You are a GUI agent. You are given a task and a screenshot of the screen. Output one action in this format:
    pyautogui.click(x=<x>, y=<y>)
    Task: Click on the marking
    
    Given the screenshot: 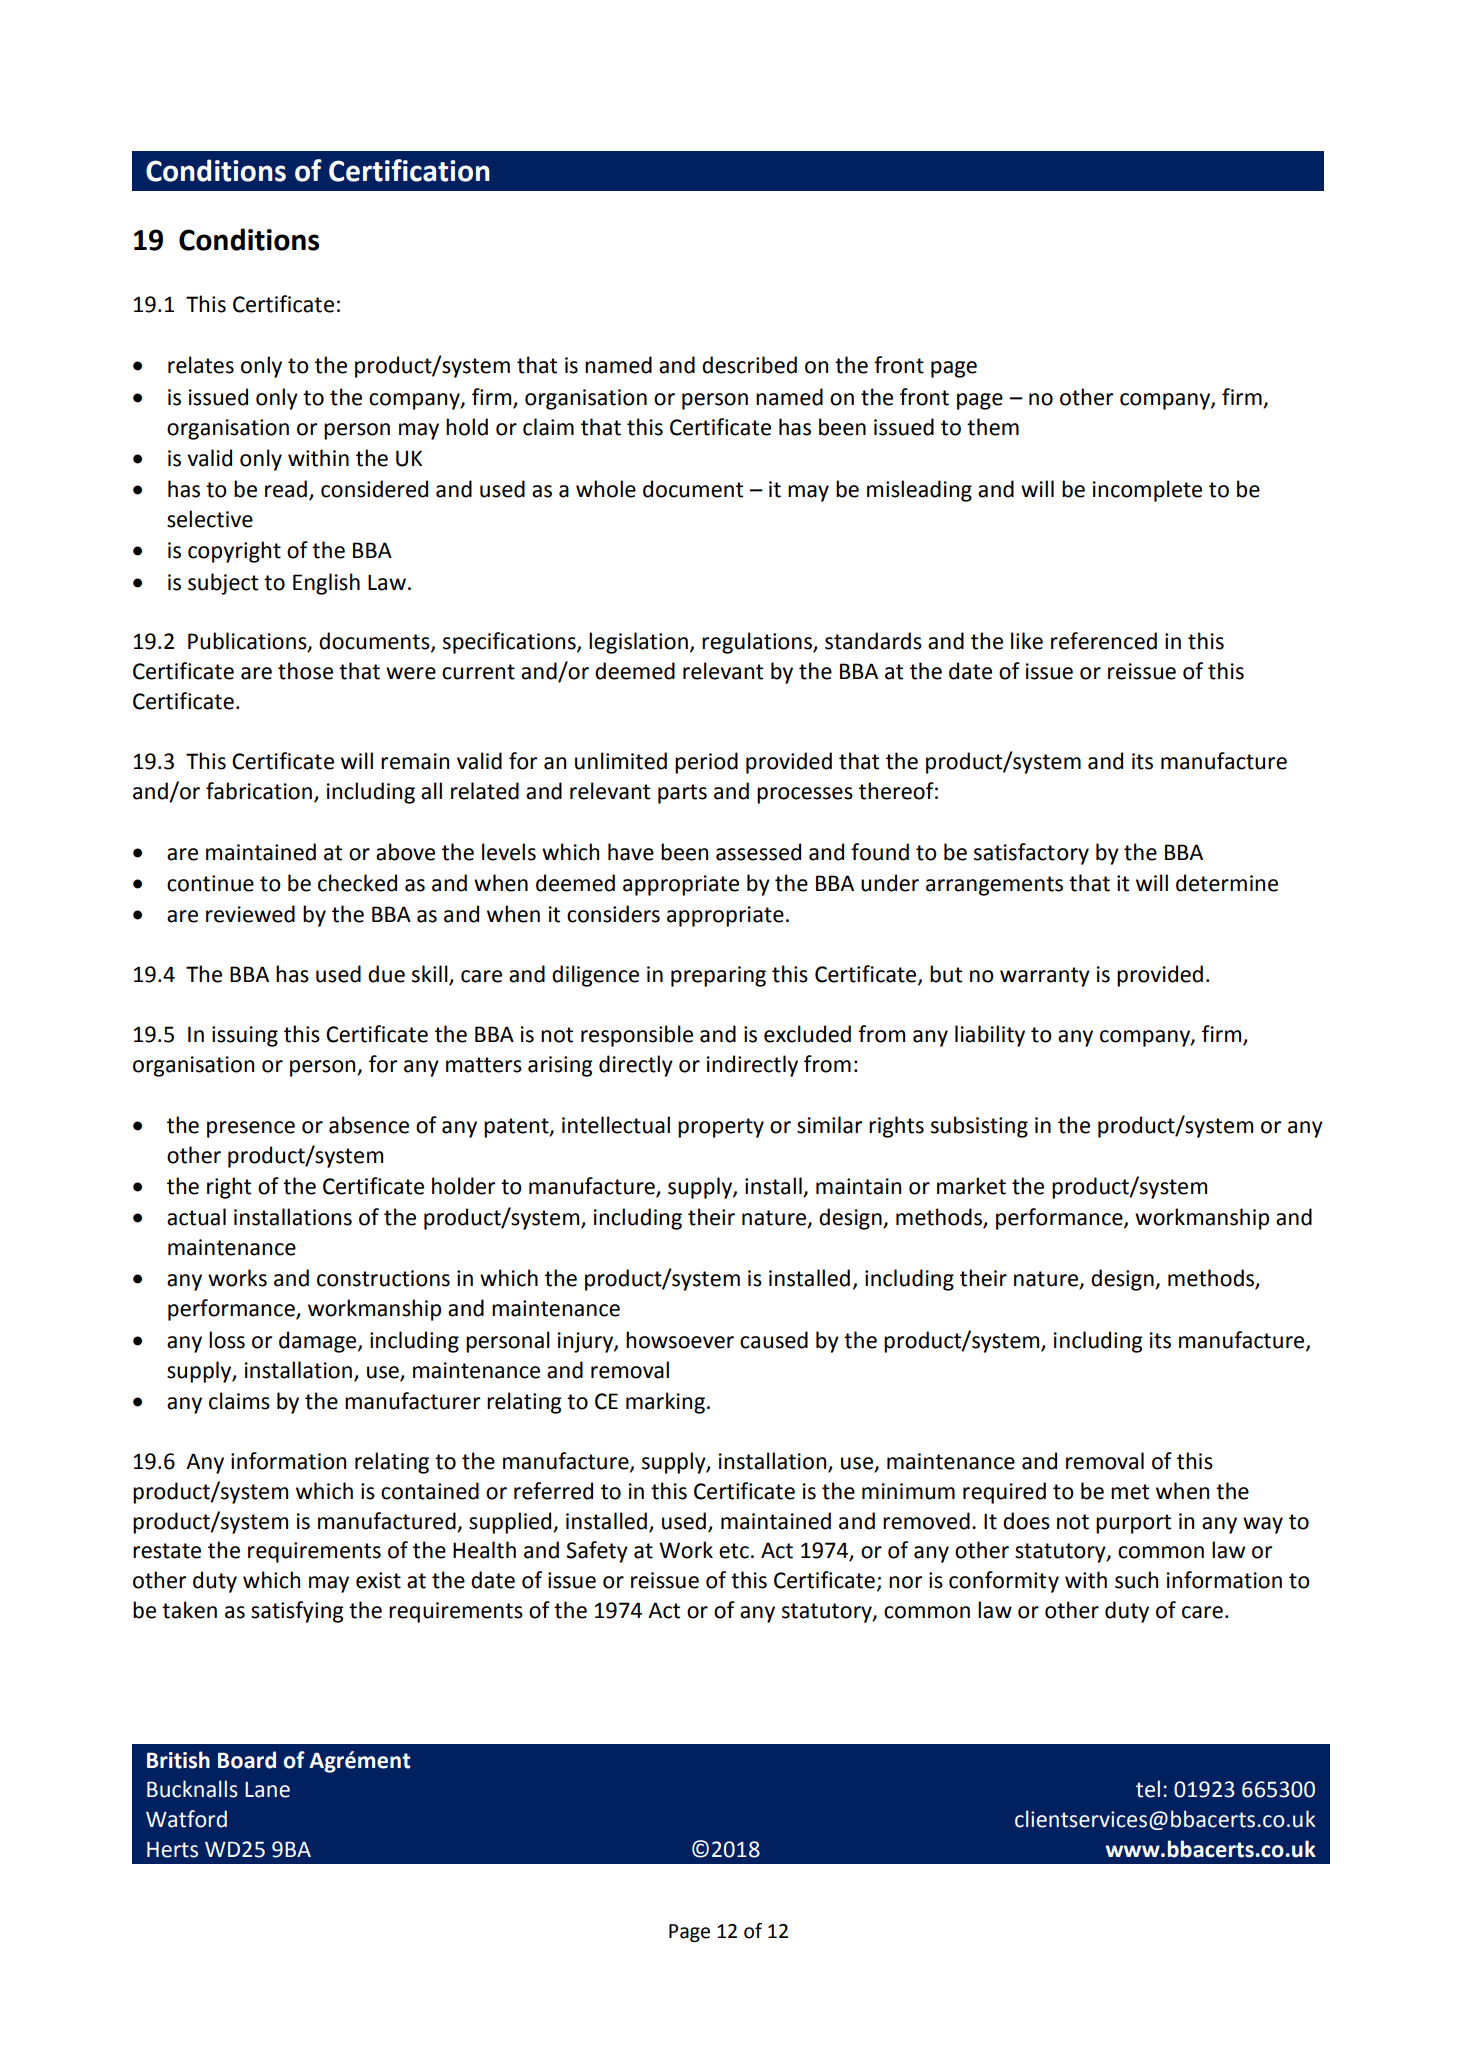 What is the action you would take?
    pyautogui.click(x=665, y=1403)
